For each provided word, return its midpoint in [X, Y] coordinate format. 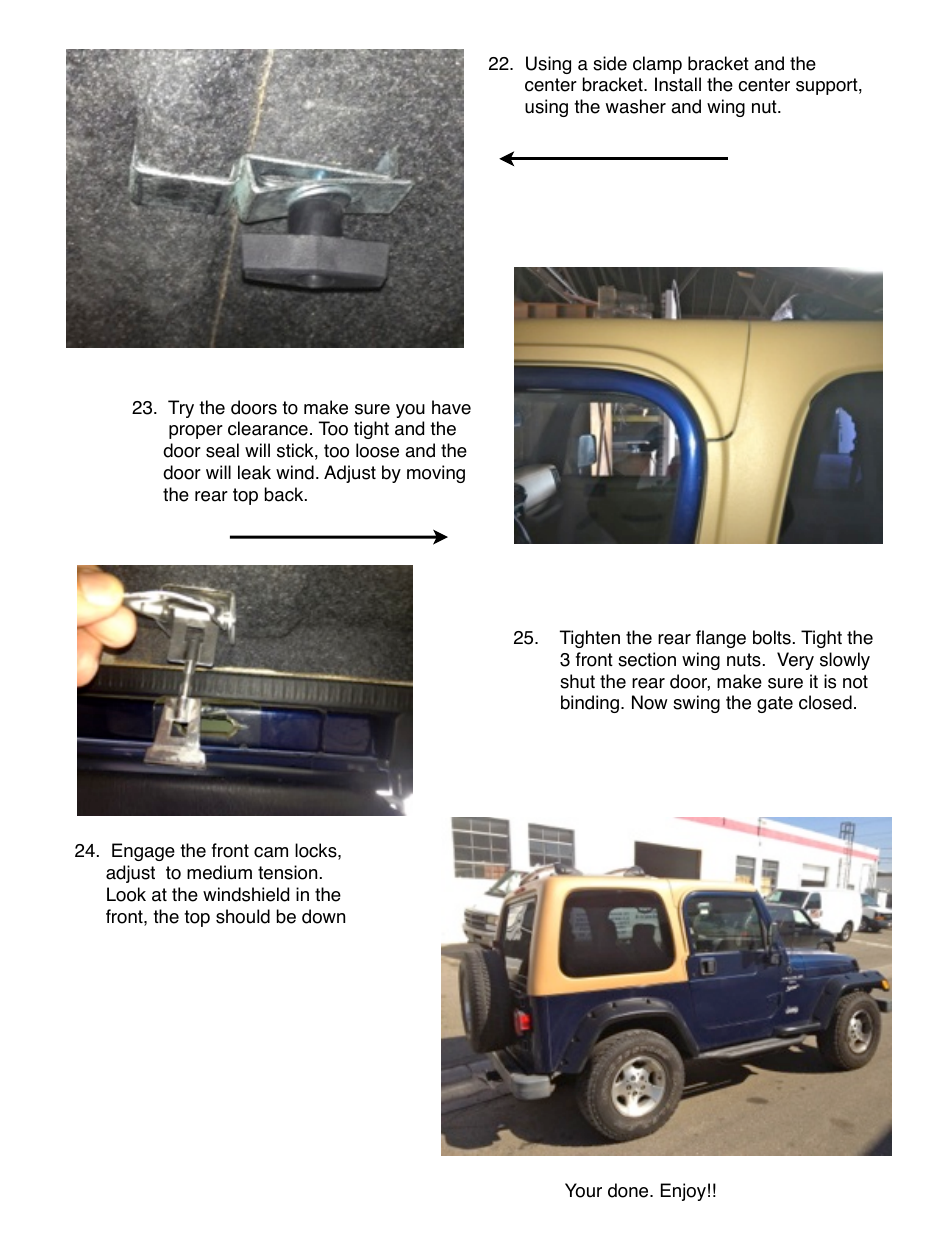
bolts [772, 637]
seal [222, 450]
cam [271, 852]
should [243, 916]
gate [775, 704]
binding [590, 704]
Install [678, 84]
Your [583, 1190]
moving [436, 474]
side [610, 63]
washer [636, 106]
